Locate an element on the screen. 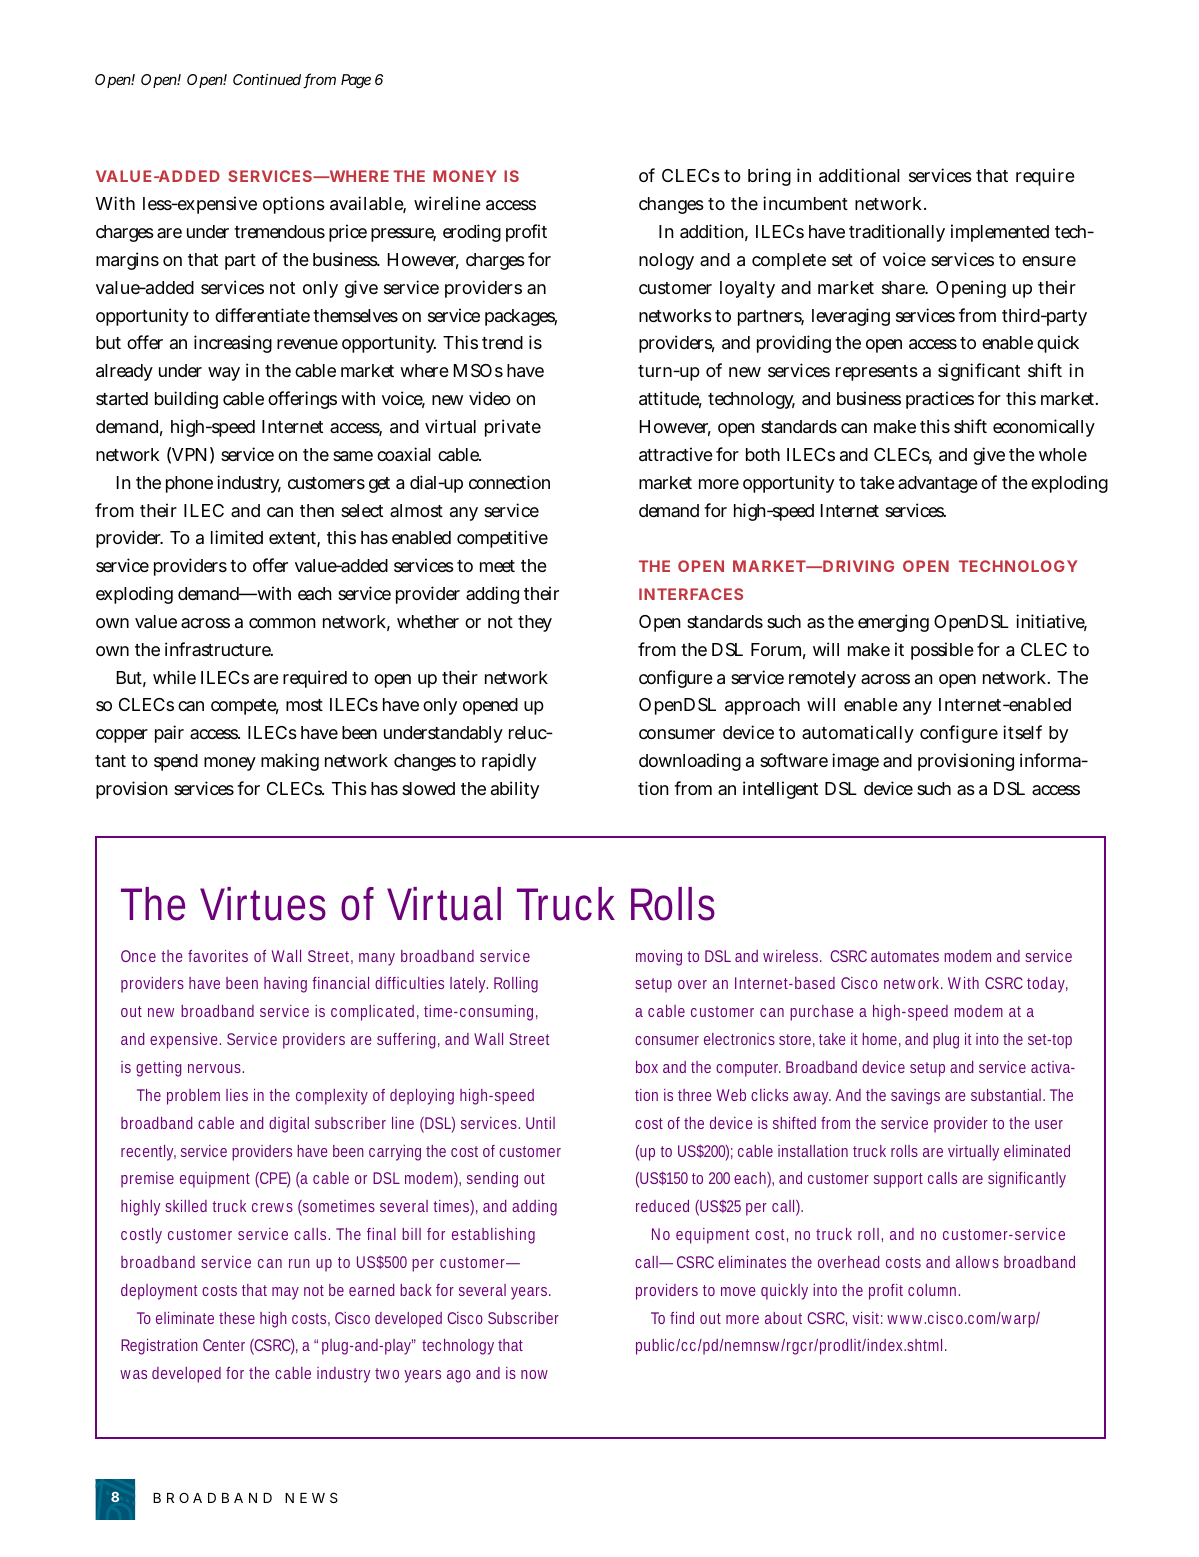 This screenshot has height=1557, width=1199. skilled is located at coordinates (189, 1206).
